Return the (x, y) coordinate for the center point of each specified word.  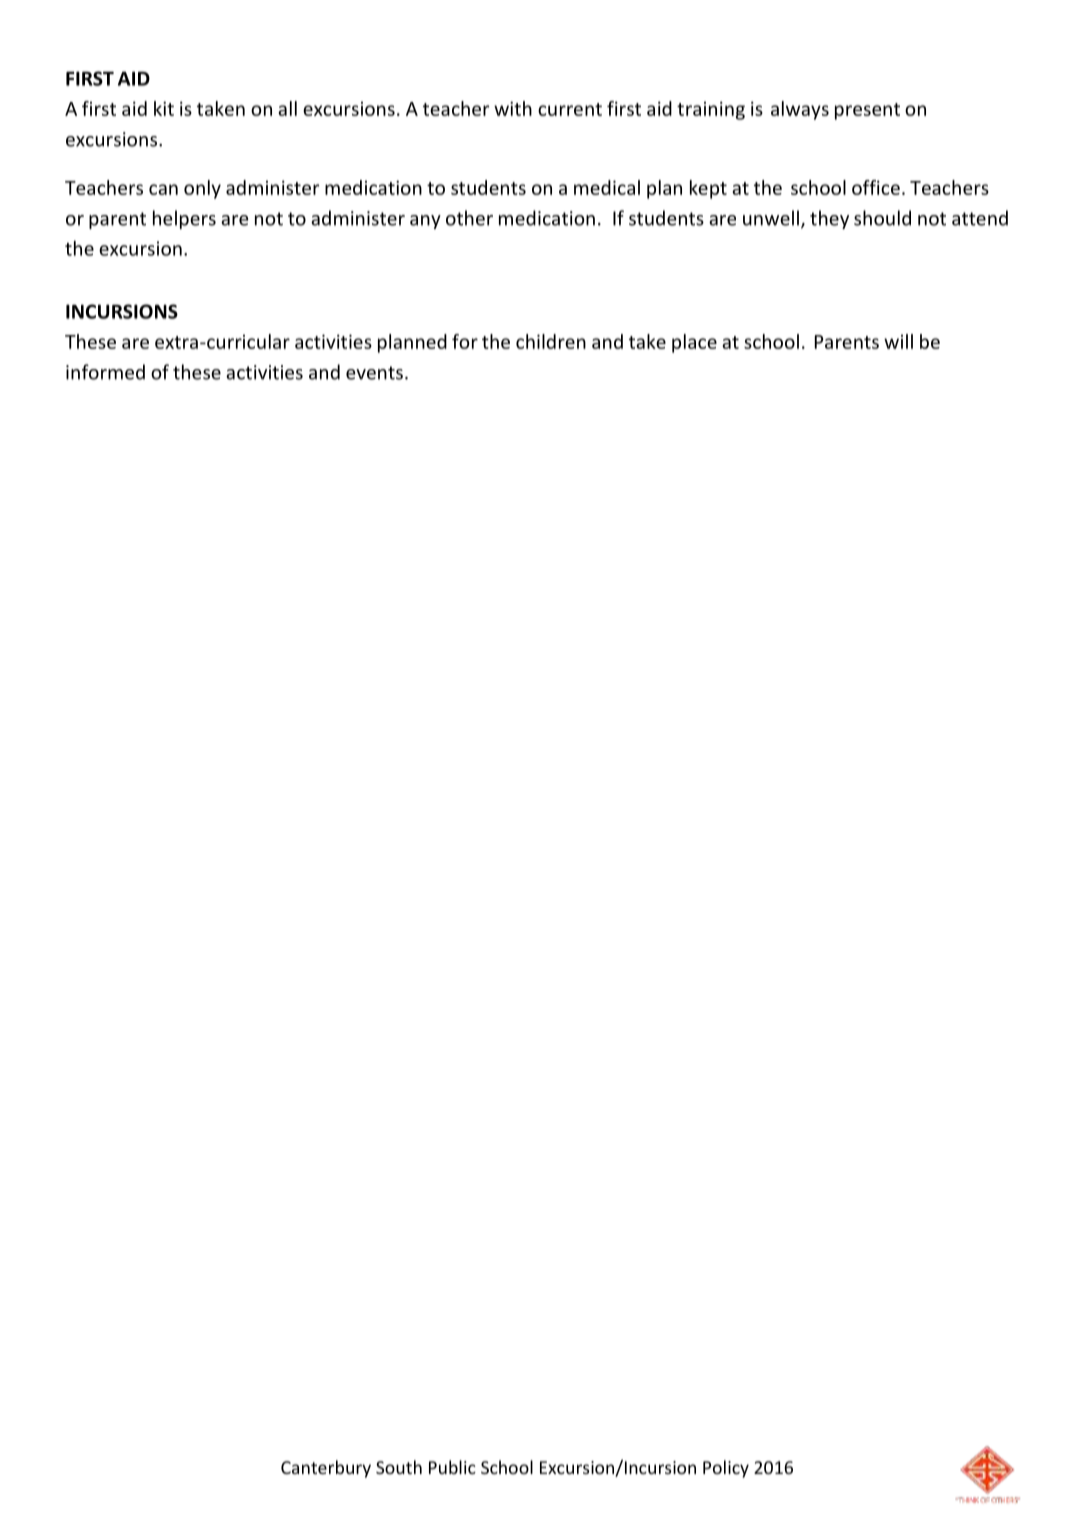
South (399, 1467)
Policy (726, 1469)
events (374, 373)
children (551, 341)
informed (105, 372)
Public (452, 1467)
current (570, 109)
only (202, 189)
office (876, 187)
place (694, 343)
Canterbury (326, 1469)
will (898, 341)
